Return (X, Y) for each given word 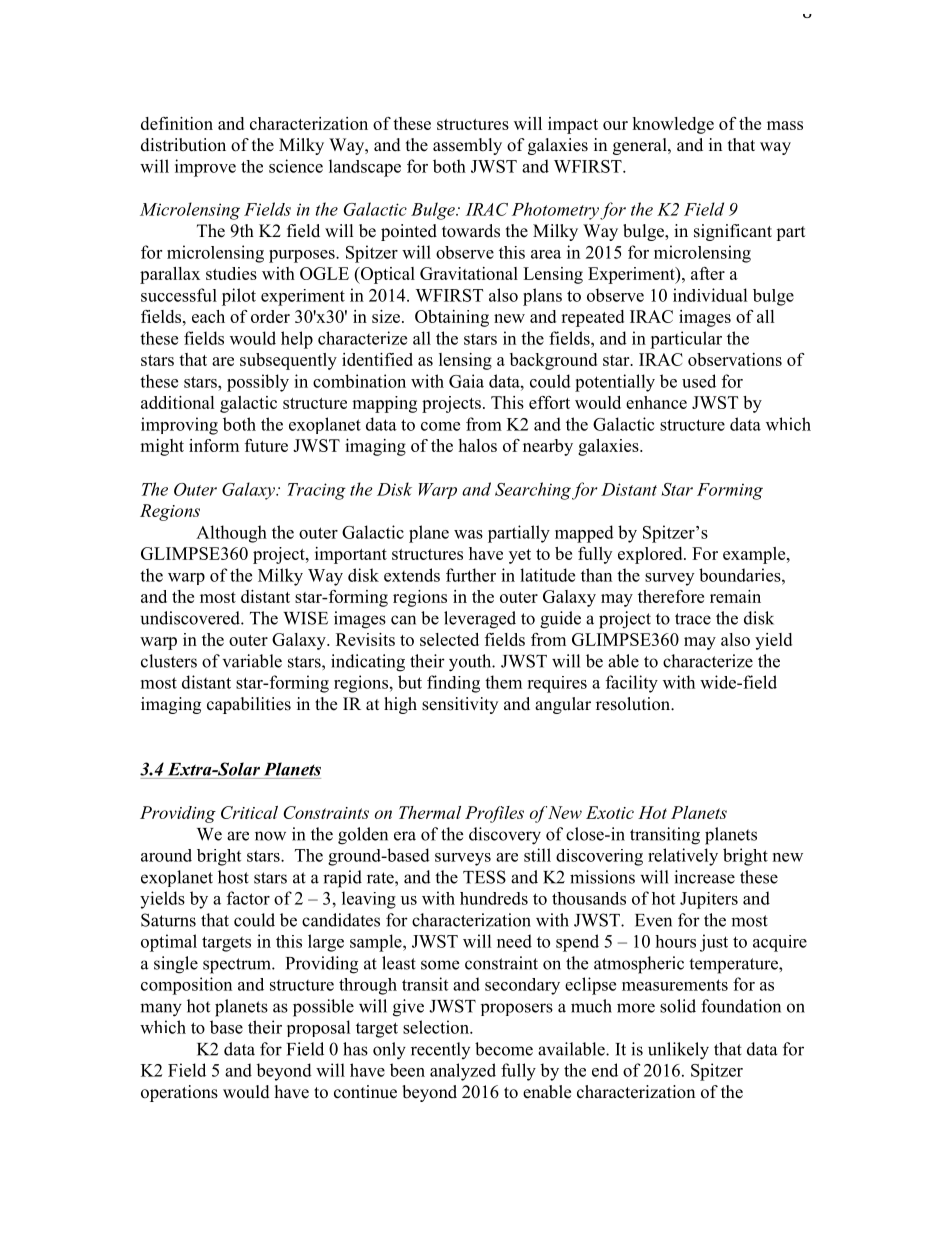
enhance (656, 402)
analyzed (463, 1072)
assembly (467, 146)
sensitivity (460, 705)
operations (179, 1093)
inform (214, 445)
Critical (249, 812)
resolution (634, 704)
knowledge (673, 125)
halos (477, 445)
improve (205, 168)
